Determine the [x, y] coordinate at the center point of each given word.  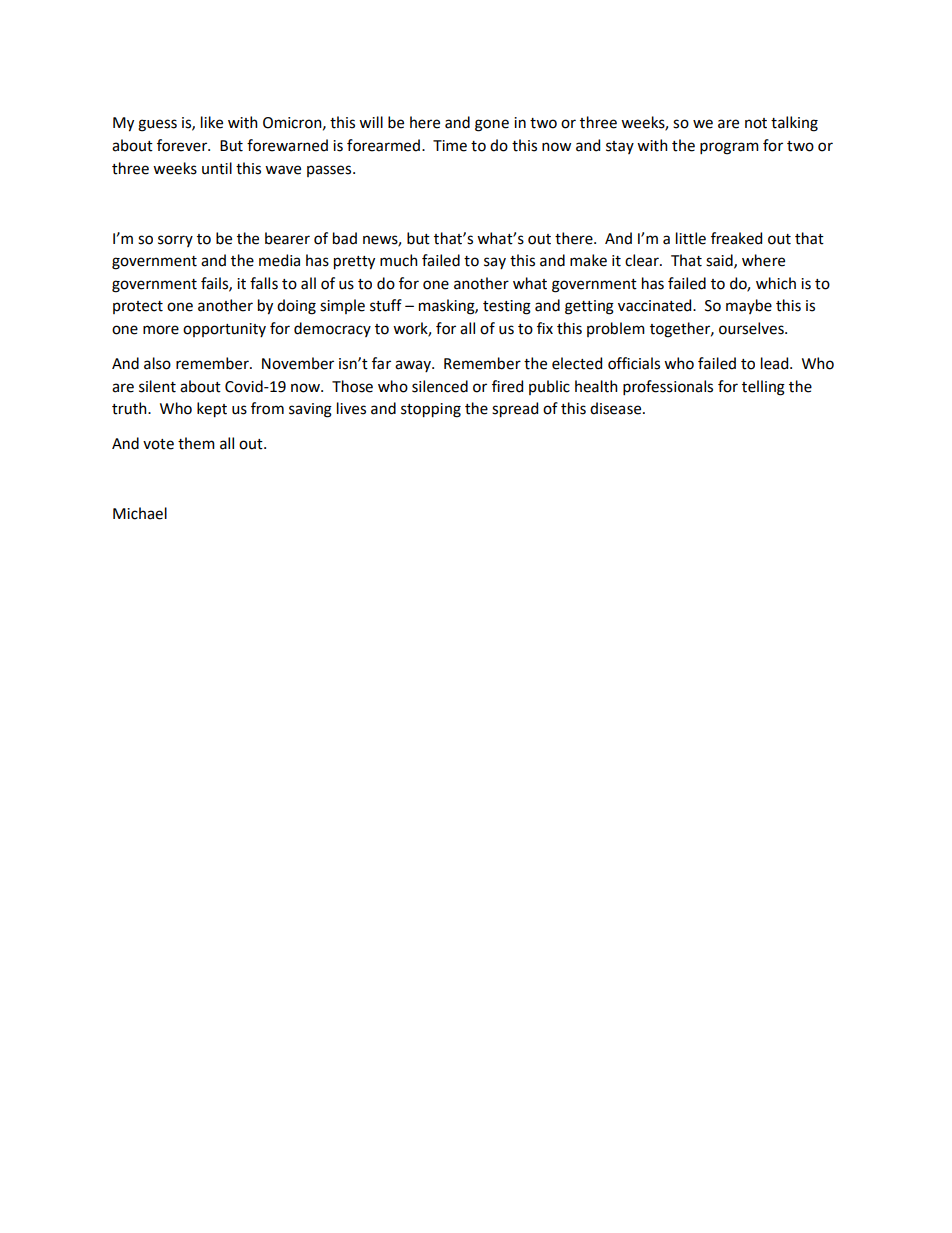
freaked [736, 238]
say [495, 263]
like [212, 122]
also [157, 363]
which [776, 283]
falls [264, 283]
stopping [431, 410]
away [414, 366]
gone [492, 125]
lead [776, 363]
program [729, 148]
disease [617, 408]
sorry [175, 241]
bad [345, 238]
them [196, 443]
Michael [140, 513]
